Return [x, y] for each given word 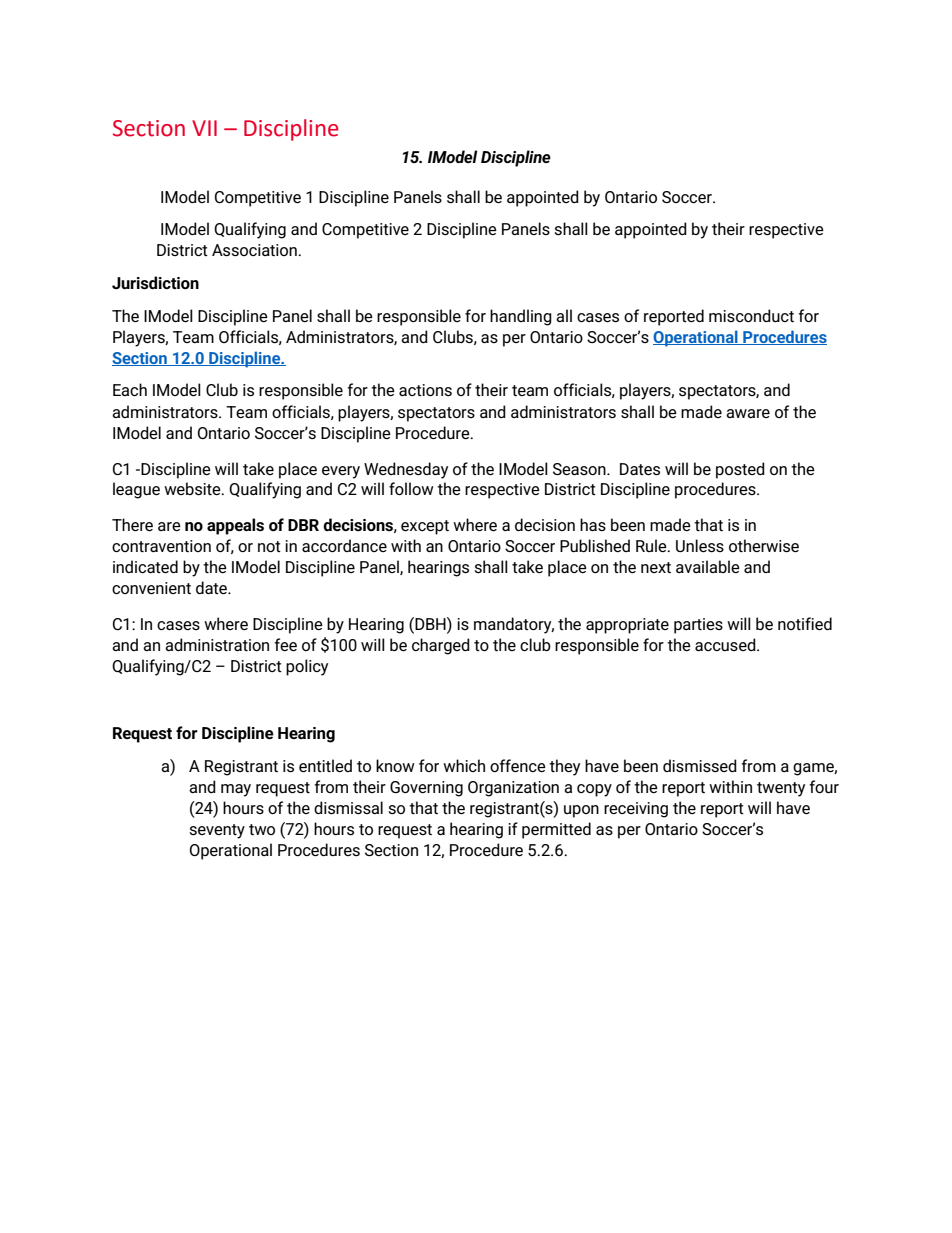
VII [204, 128]
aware [748, 413]
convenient [151, 588]
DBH [430, 623]
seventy [217, 831]
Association [255, 250]
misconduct [751, 315]
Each [130, 389]
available [708, 566]
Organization [513, 789]
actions [425, 390]
